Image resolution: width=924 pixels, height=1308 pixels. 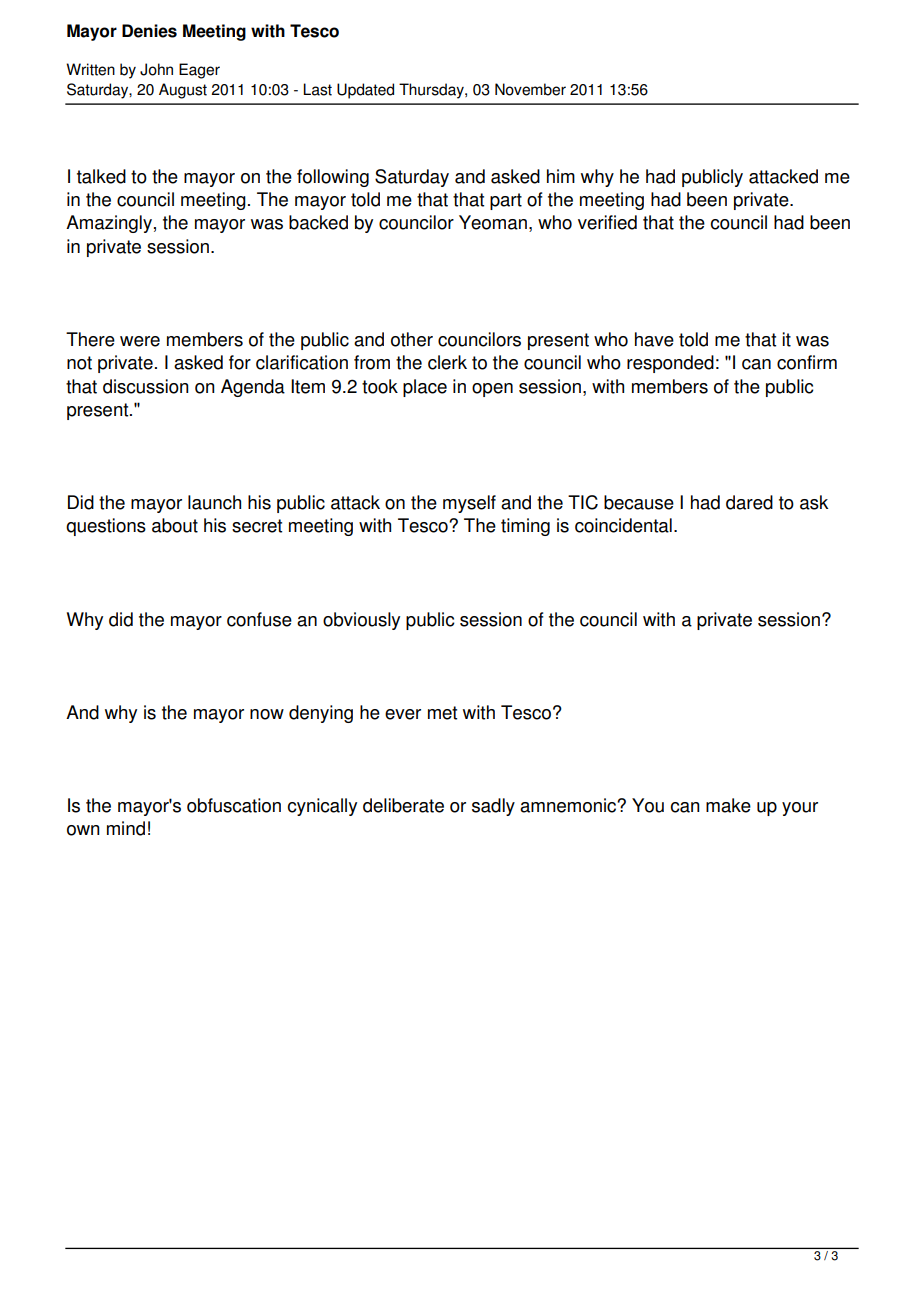 I want to click on mind, so click(x=126, y=828).
